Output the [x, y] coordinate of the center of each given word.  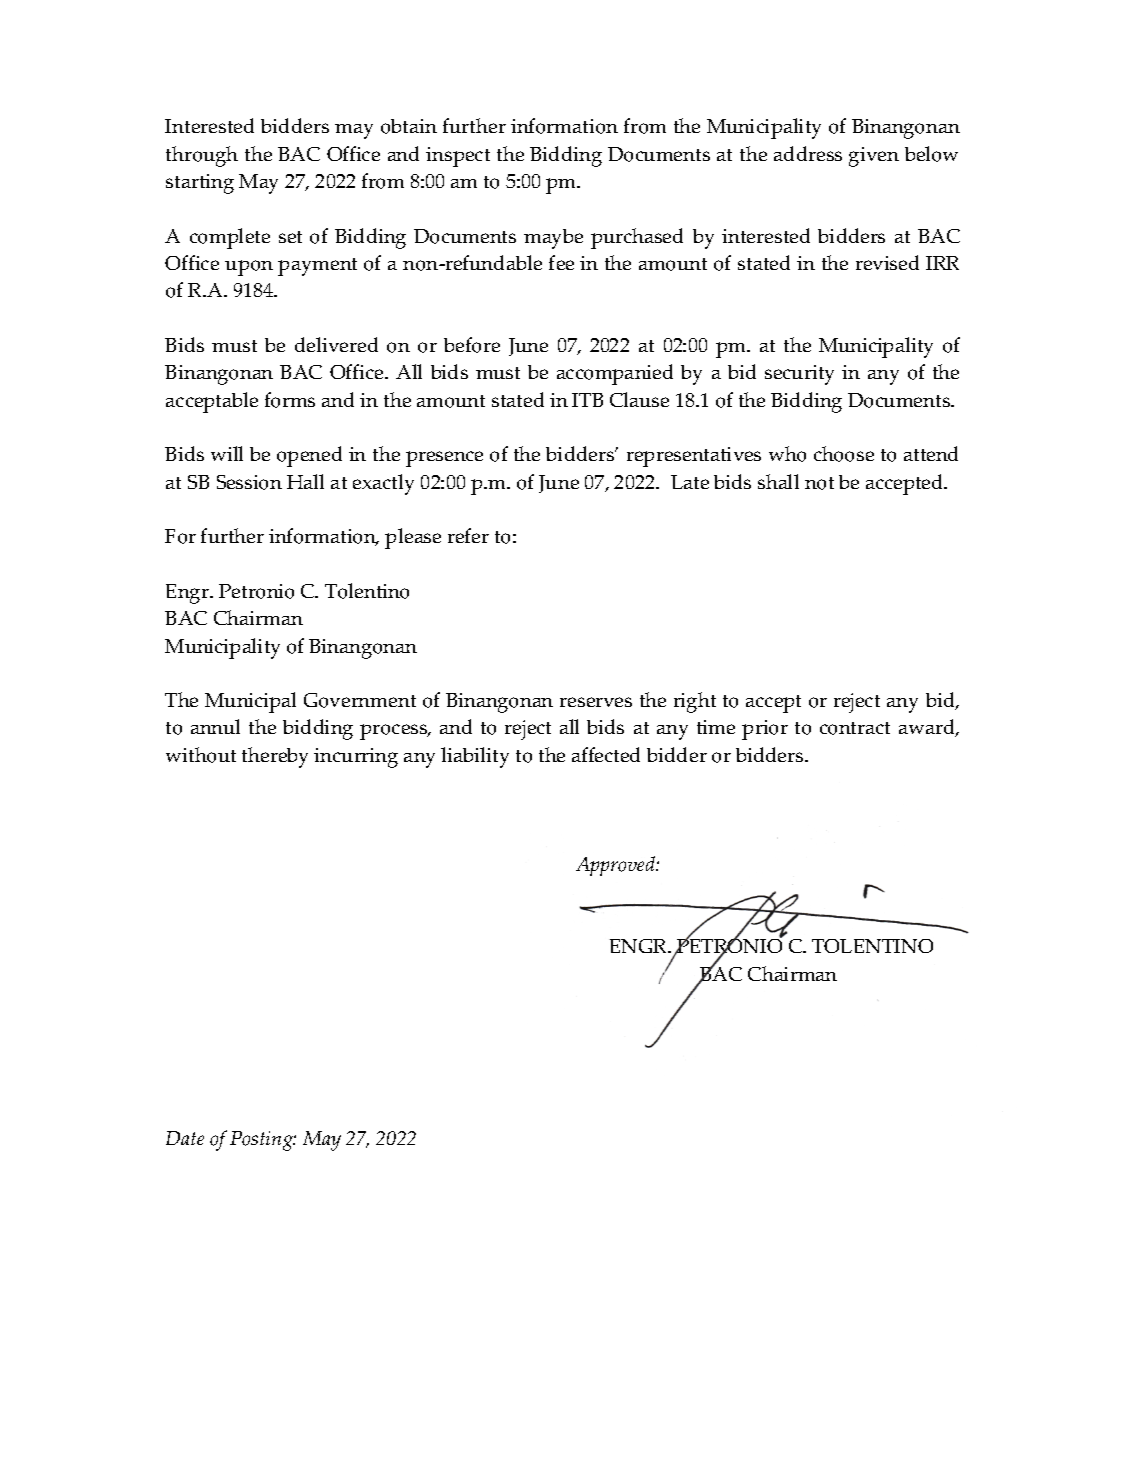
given [874, 157]
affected [606, 754]
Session [249, 482]
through [202, 156]
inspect [458, 157]
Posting [263, 1141]
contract [855, 728]
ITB [587, 400]
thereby [275, 757]
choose [844, 454]
